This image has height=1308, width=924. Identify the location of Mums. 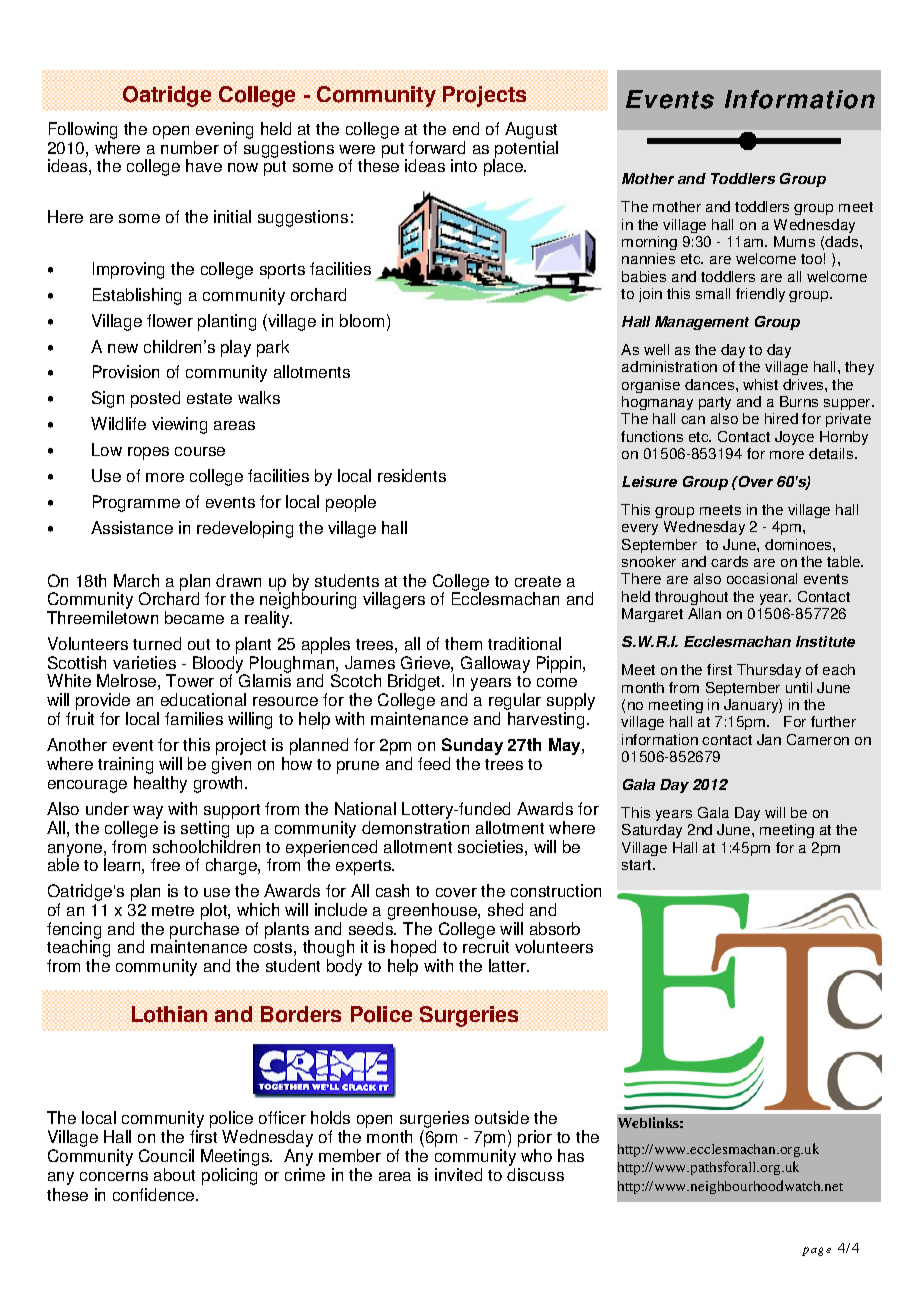
(794, 241).
